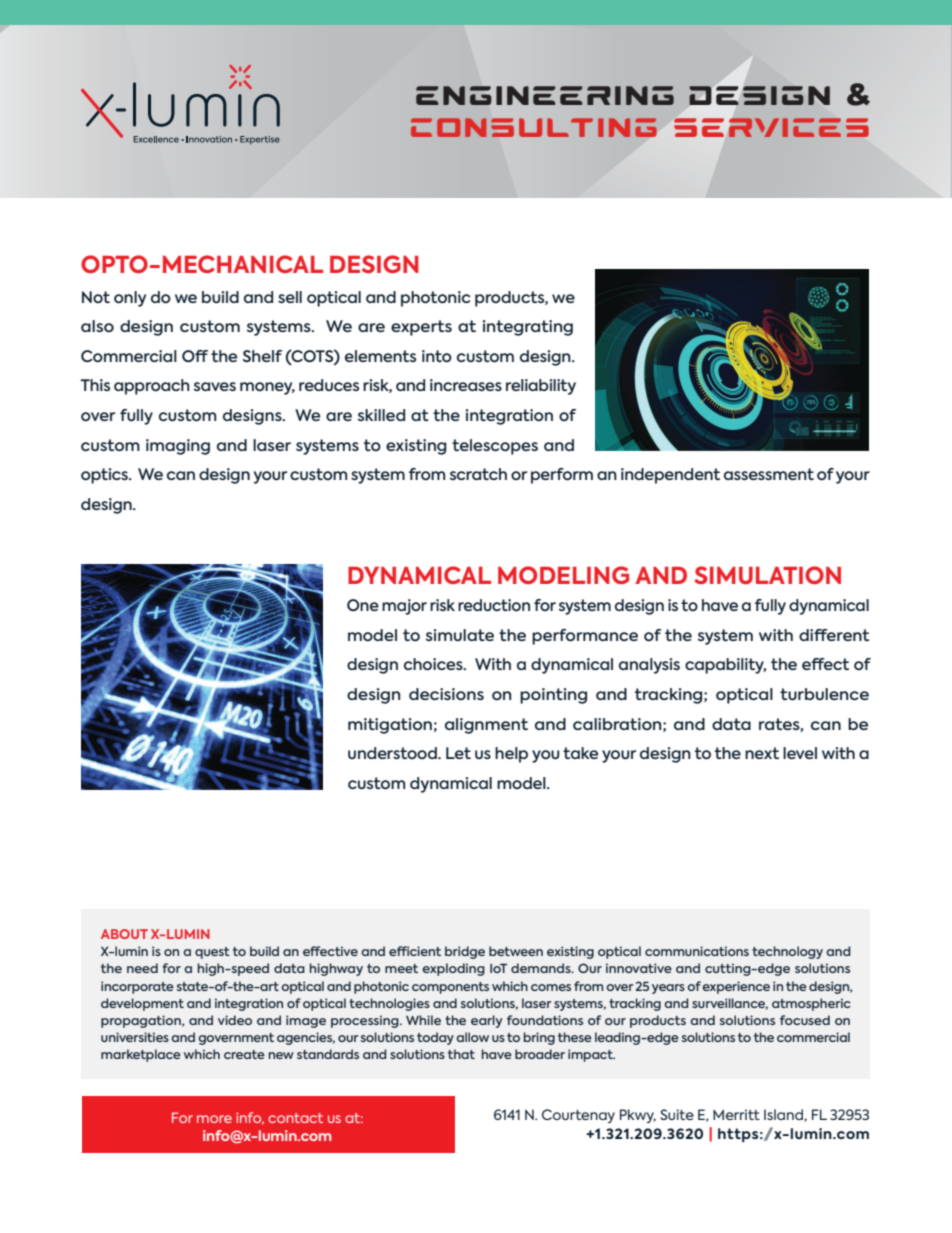 The height and width of the page is (1233, 952). I want to click on only, so click(130, 299).
